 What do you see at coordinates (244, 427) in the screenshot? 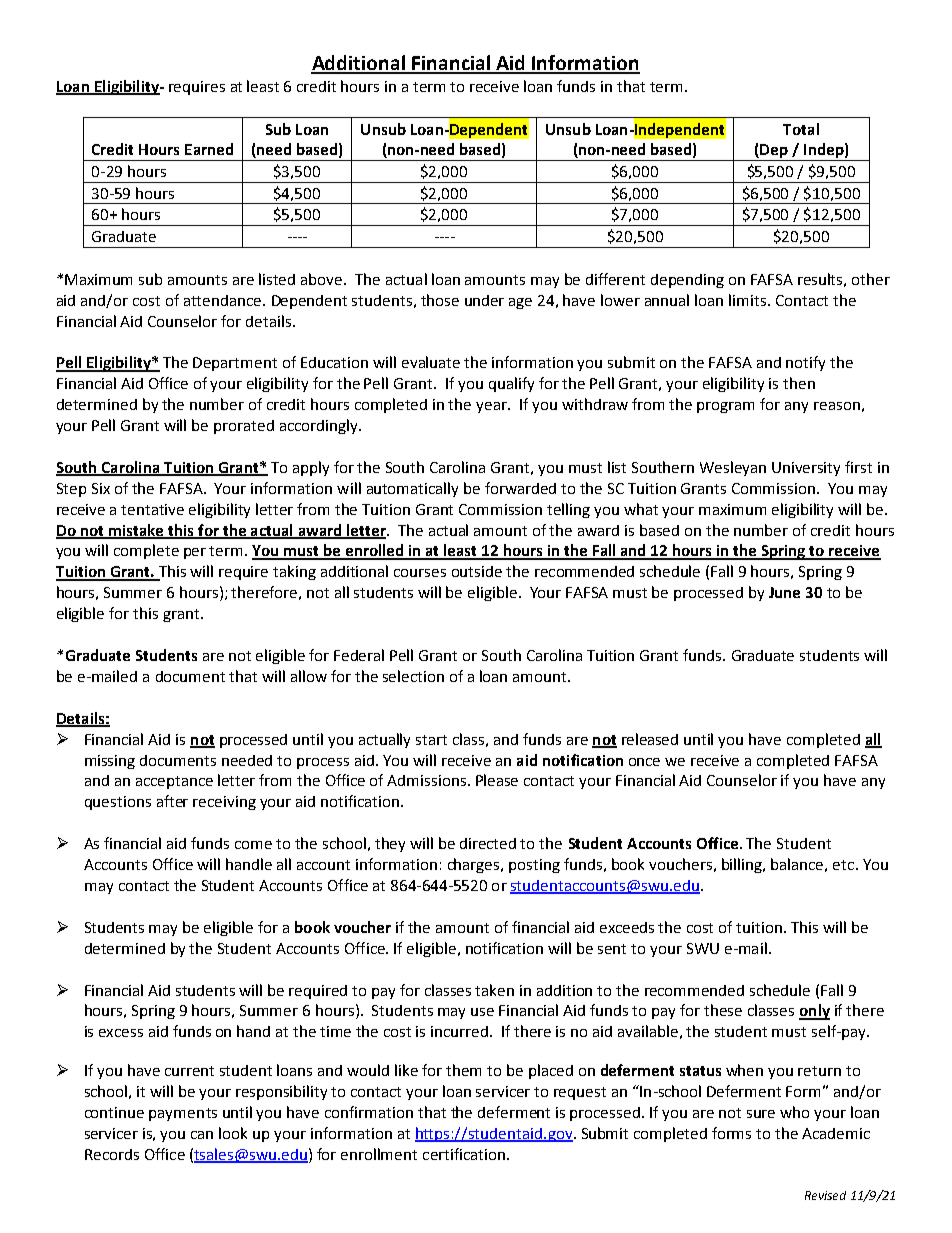
I see `prorated` at bounding box center [244, 427].
